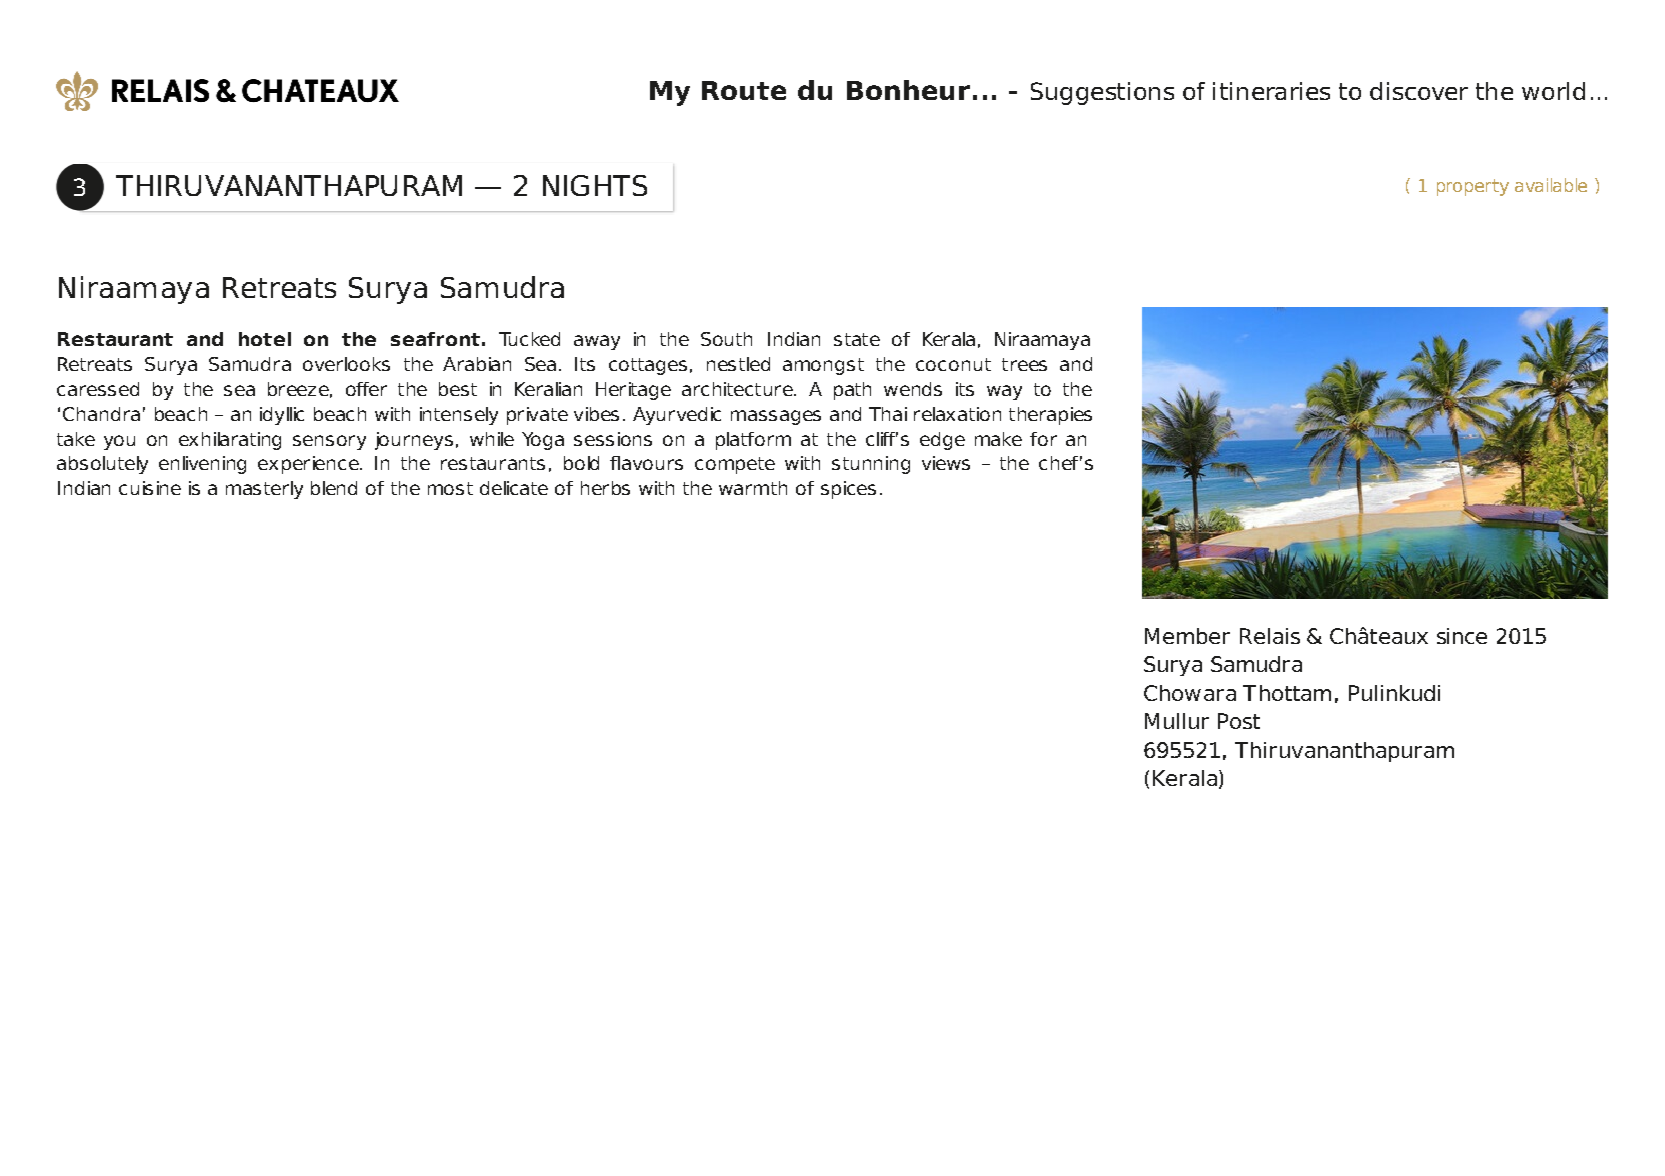 This document has height=1176, width=1665. What do you see at coordinates (946, 463) in the document?
I see `views` at bounding box center [946, 463].
